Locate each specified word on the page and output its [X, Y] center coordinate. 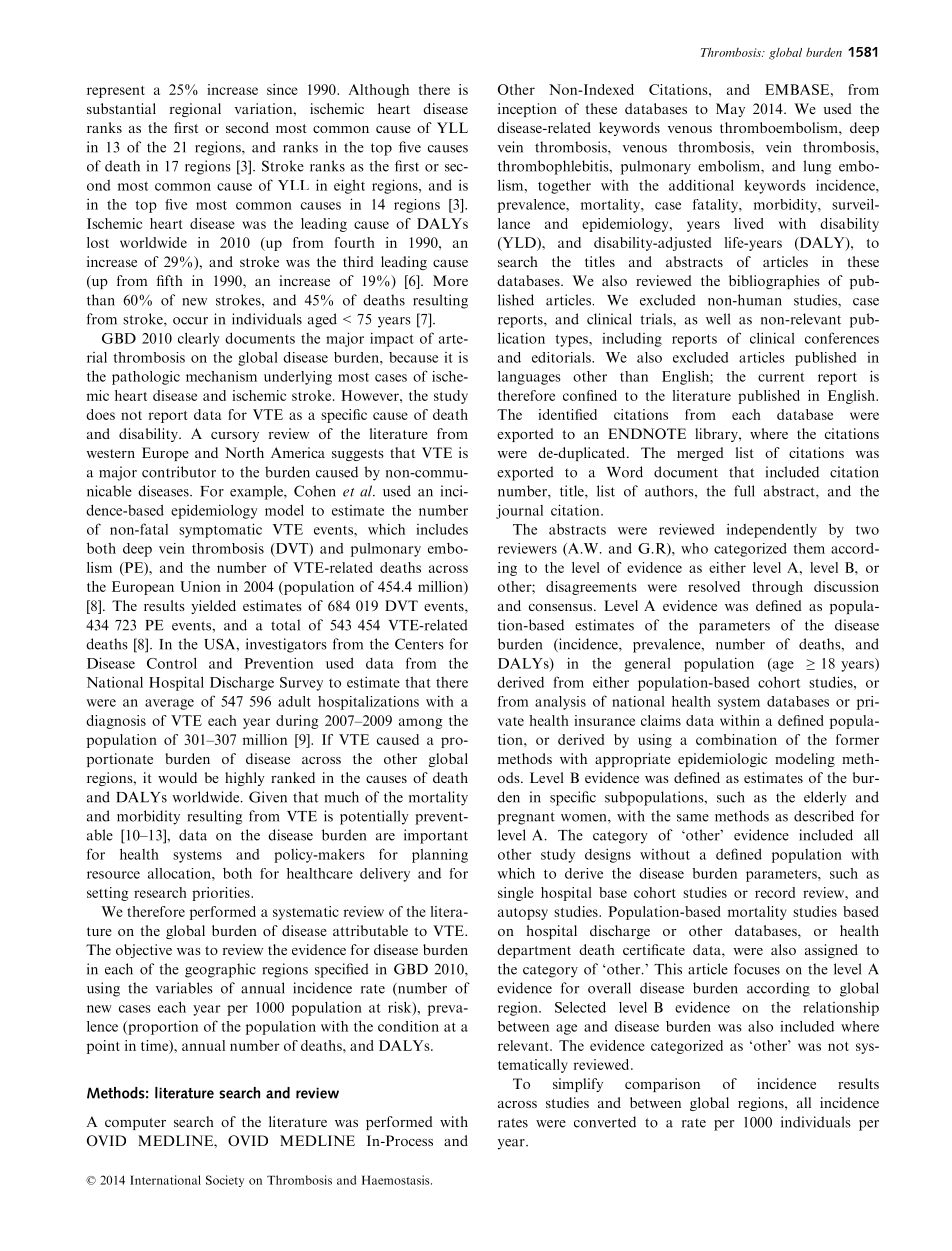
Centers [419, 644]
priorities [222, 894]
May [730, 110]
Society [225, 1181]
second [247, 127]
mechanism [221, 376]
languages [529, 378]
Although [379, 91]
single [516, 894]
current [781, 377]
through [777, 588]
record [775, 892]
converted [605, 1122]
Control [172, 663]
